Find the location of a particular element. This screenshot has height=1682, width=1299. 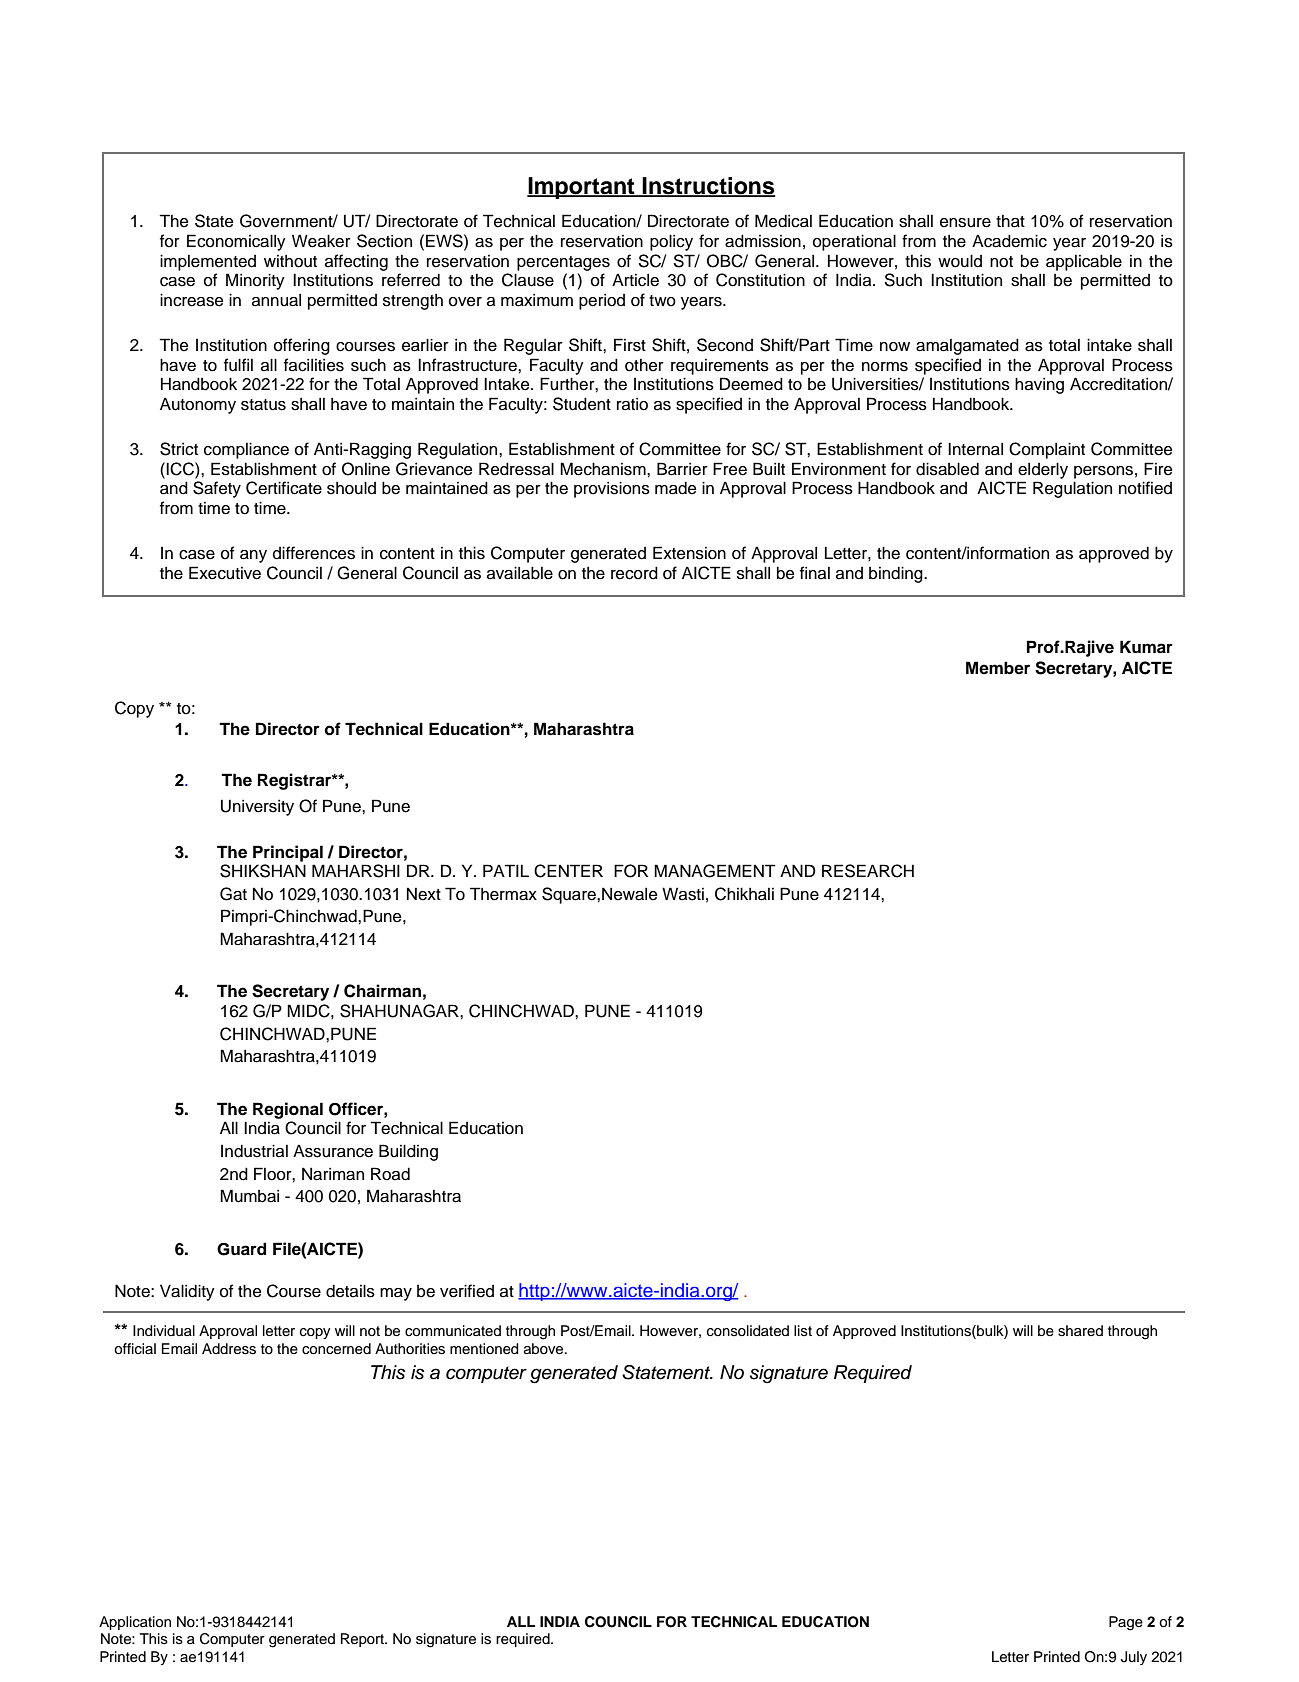

above is located at coordinates (545, 1349).
